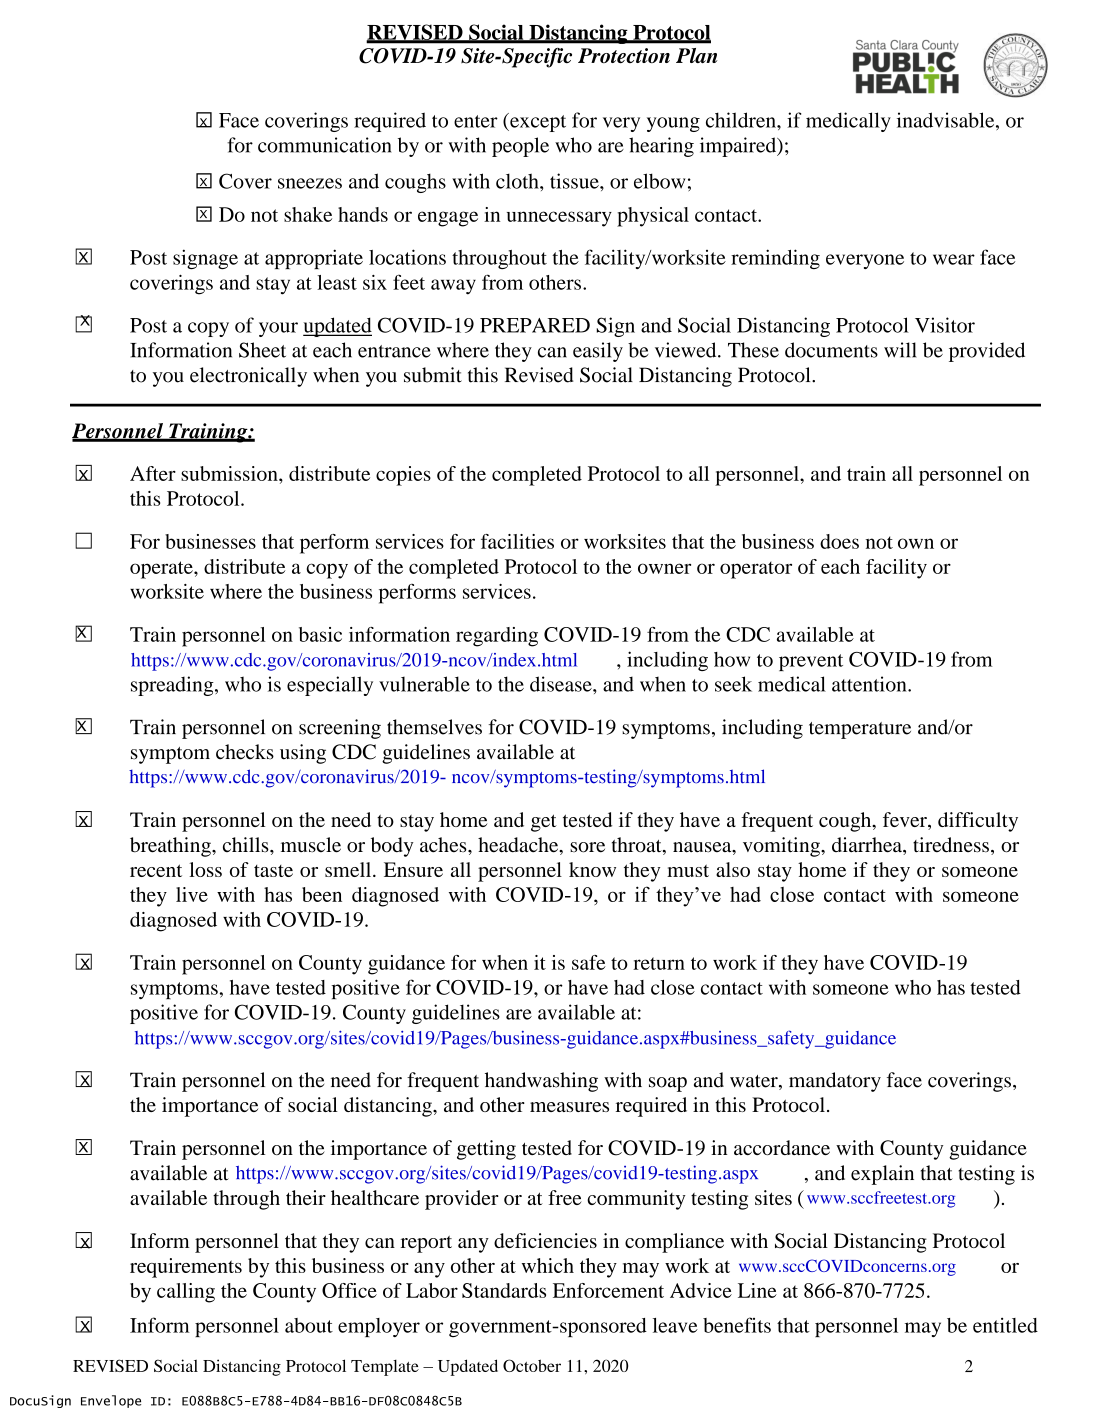 Image resolution: width=1103 pixels, height=1427 pixels. I want to click on children, so click(742, 120).
